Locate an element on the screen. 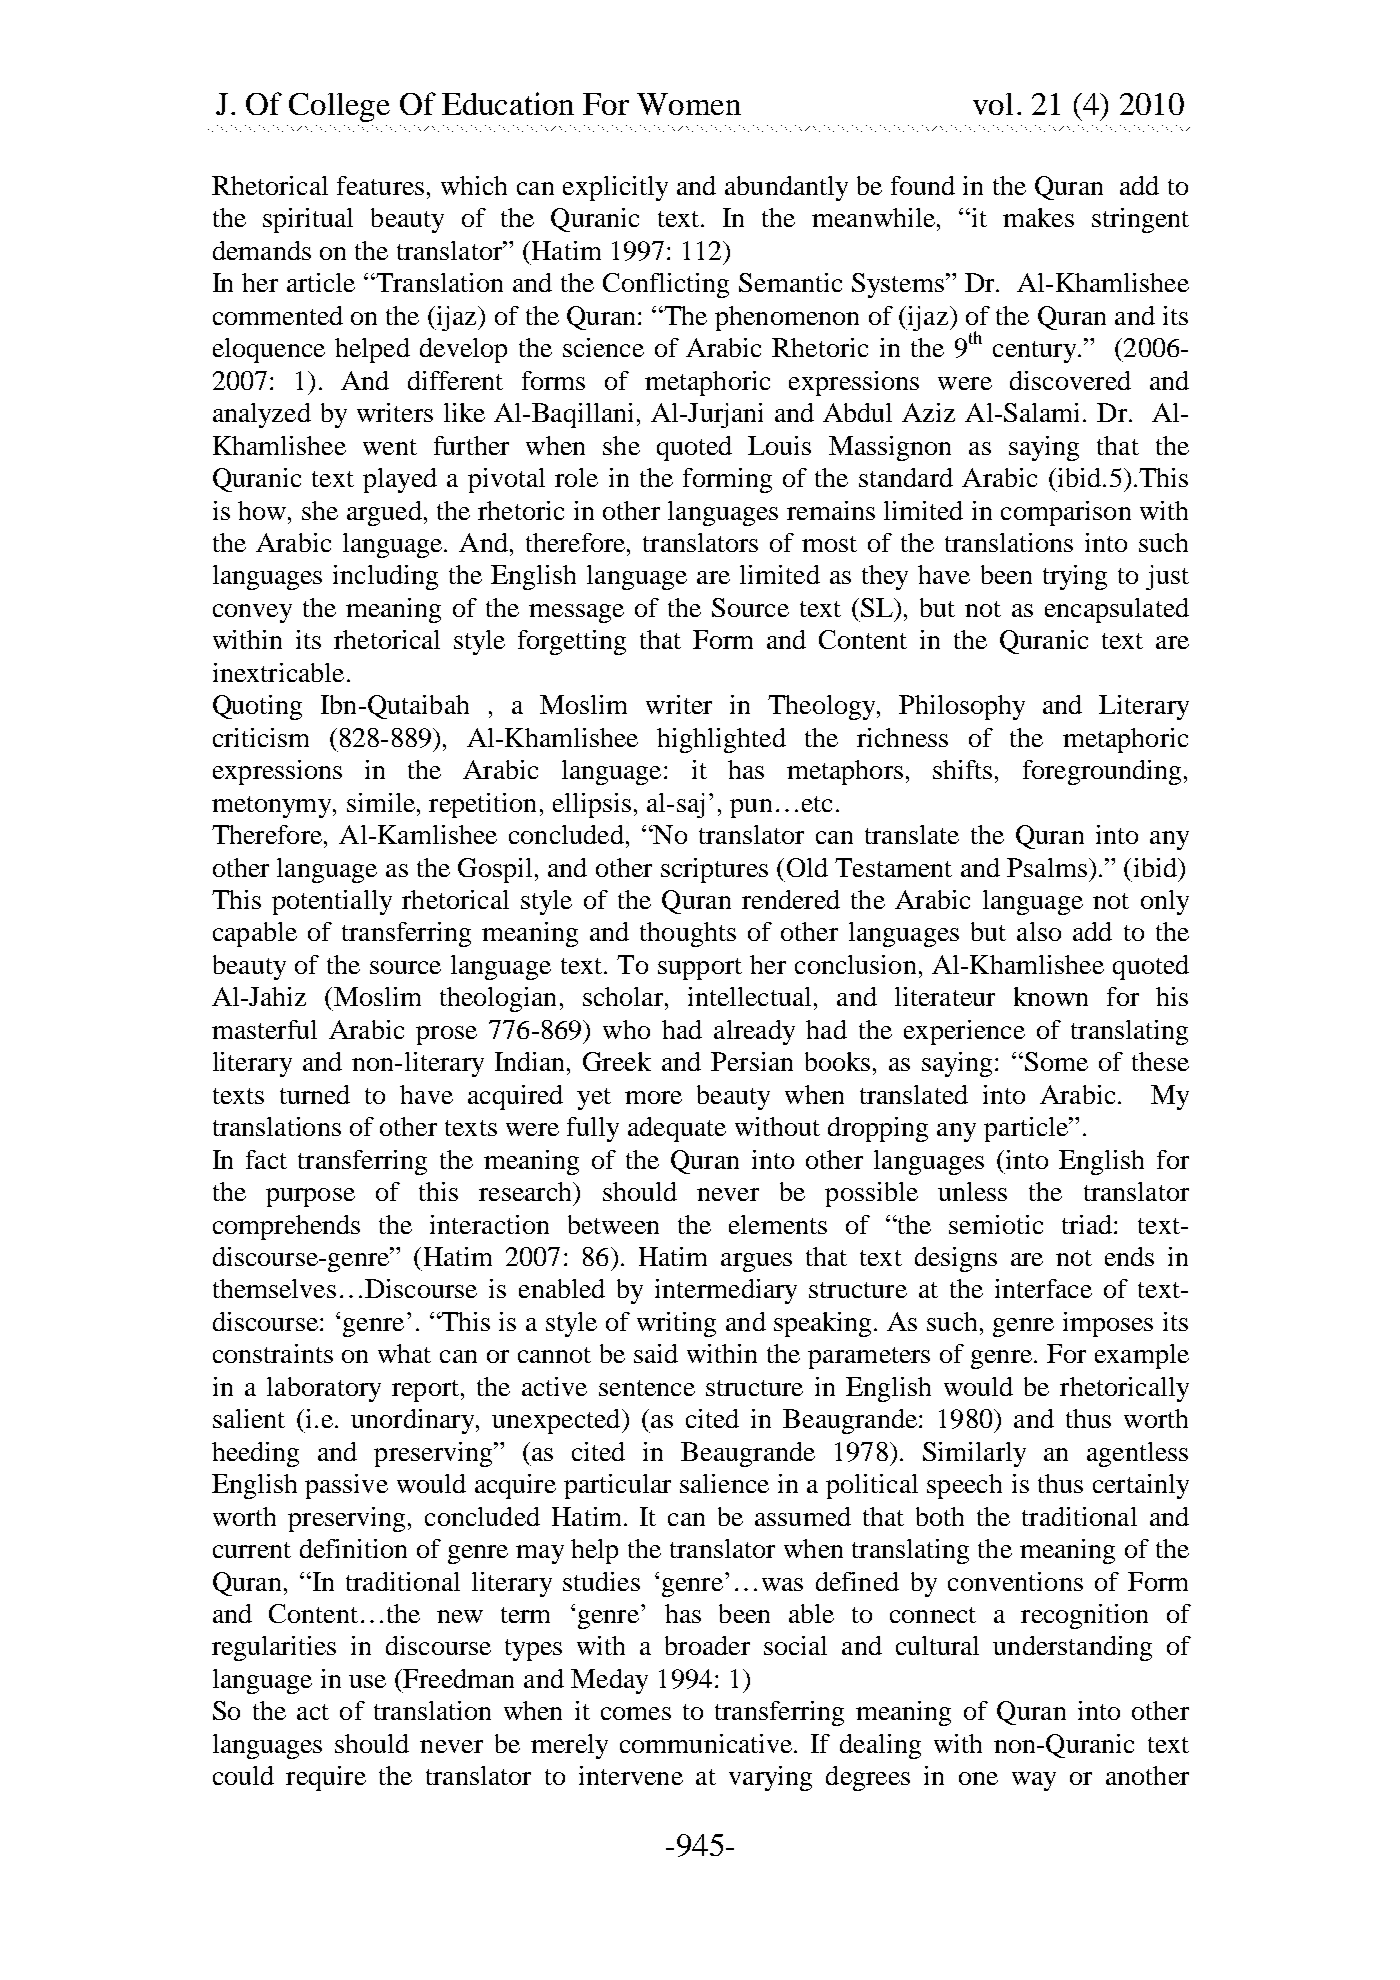 This screenshot has width=1400, height=1980. use is located at coordinates (367, 1681).
